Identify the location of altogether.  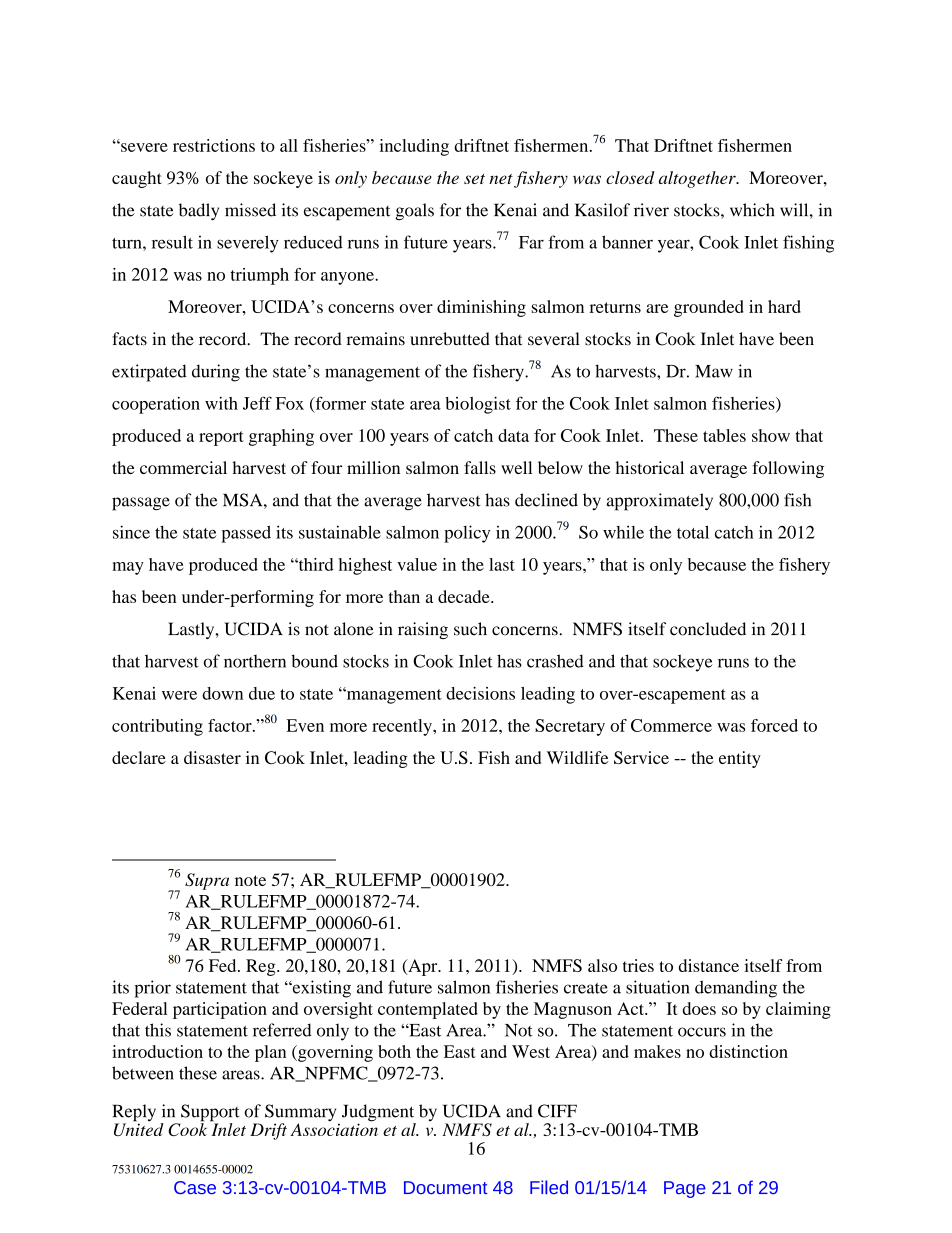
(698, 179).
